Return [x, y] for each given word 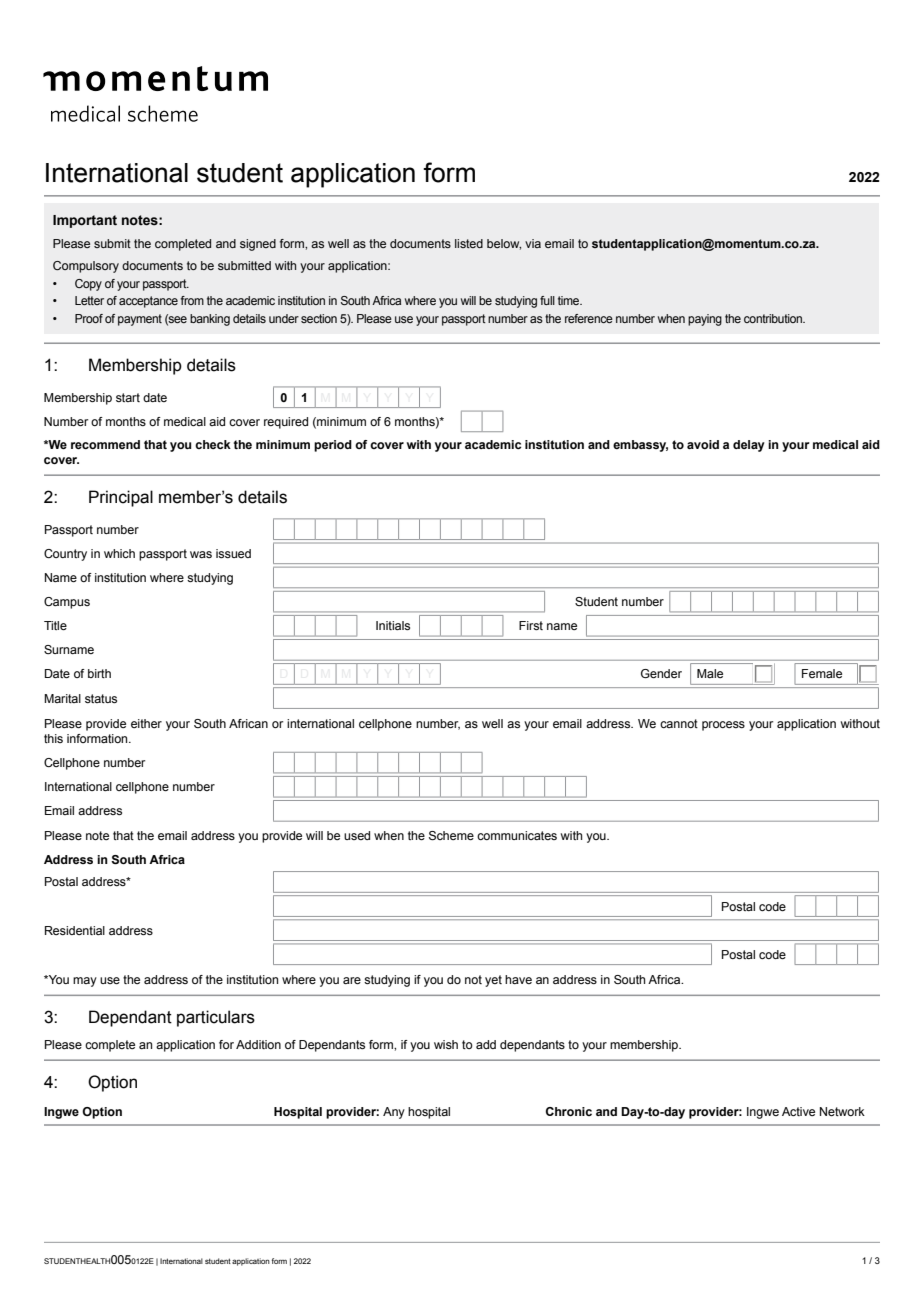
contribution [774, 318]
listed [469, 243]
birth [99, 673]
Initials [393, 625]
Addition [258, 1044]
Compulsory [86, 267]
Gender [661, 673]
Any [394, 1113]
